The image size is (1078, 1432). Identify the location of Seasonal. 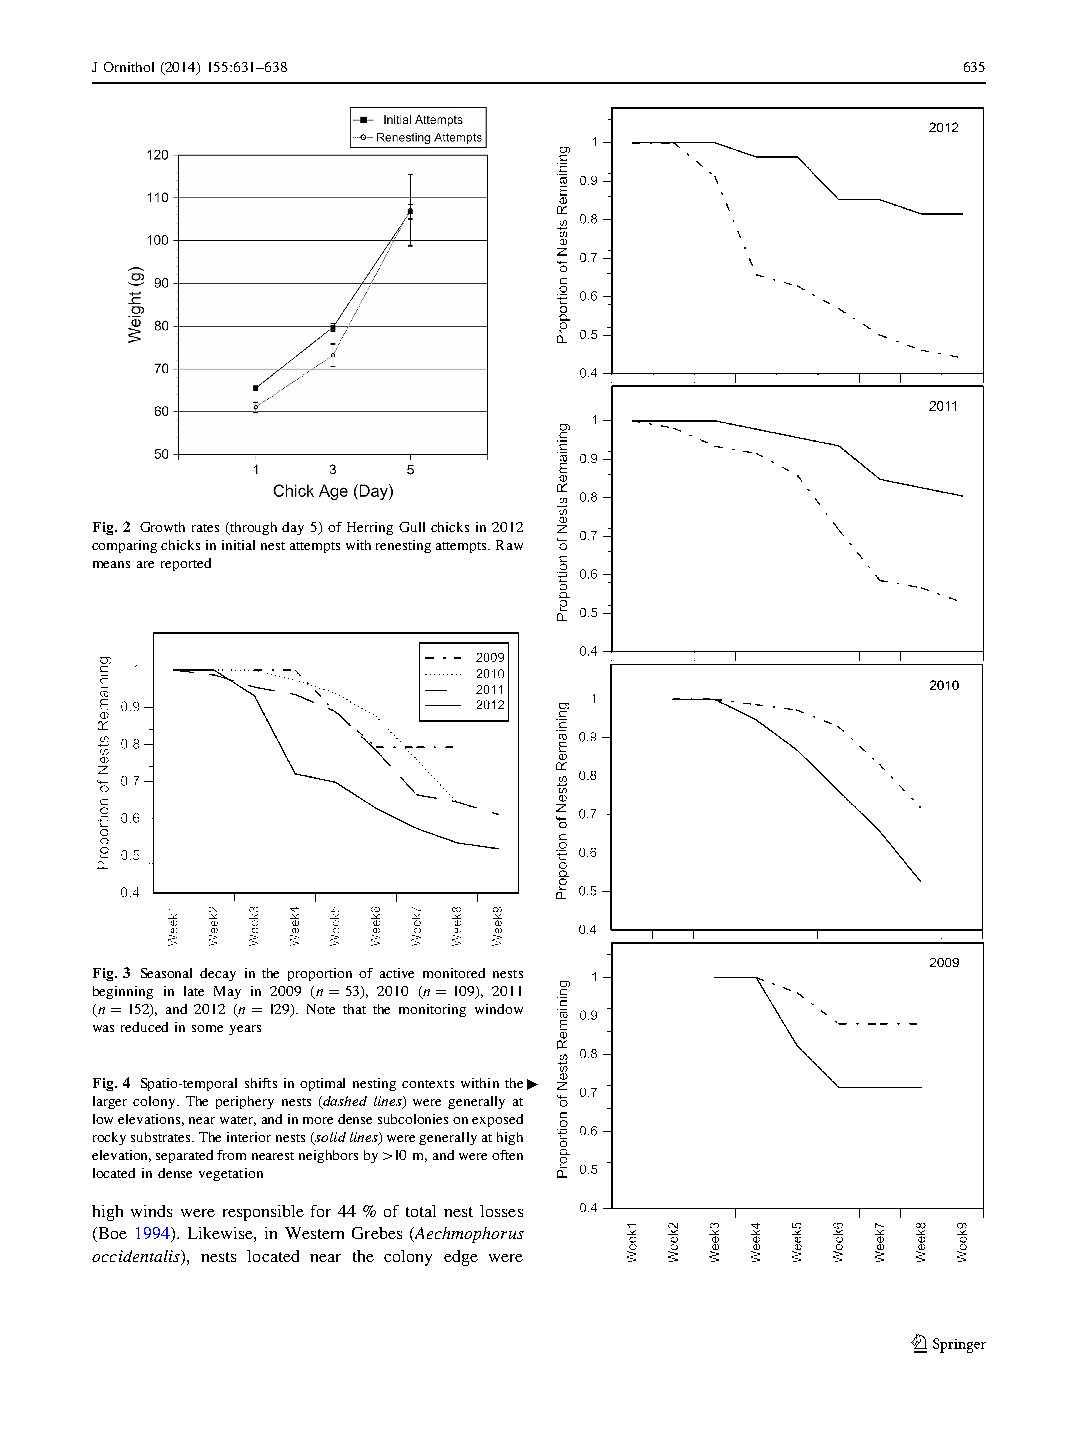
(166, 973).
